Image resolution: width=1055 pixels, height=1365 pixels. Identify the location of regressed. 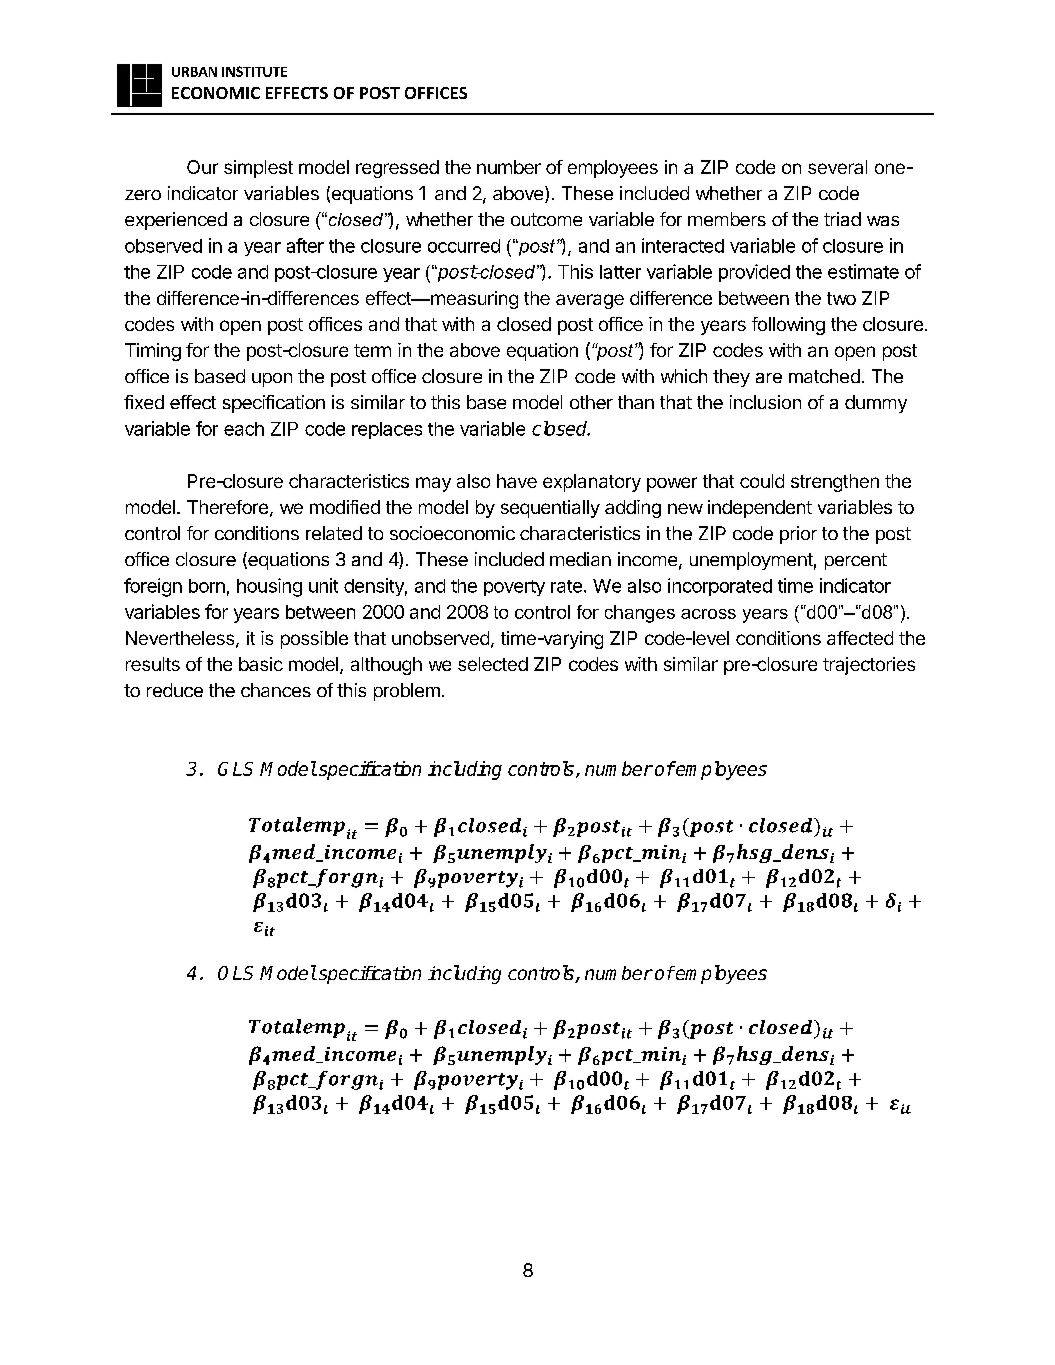
(397, 169).
